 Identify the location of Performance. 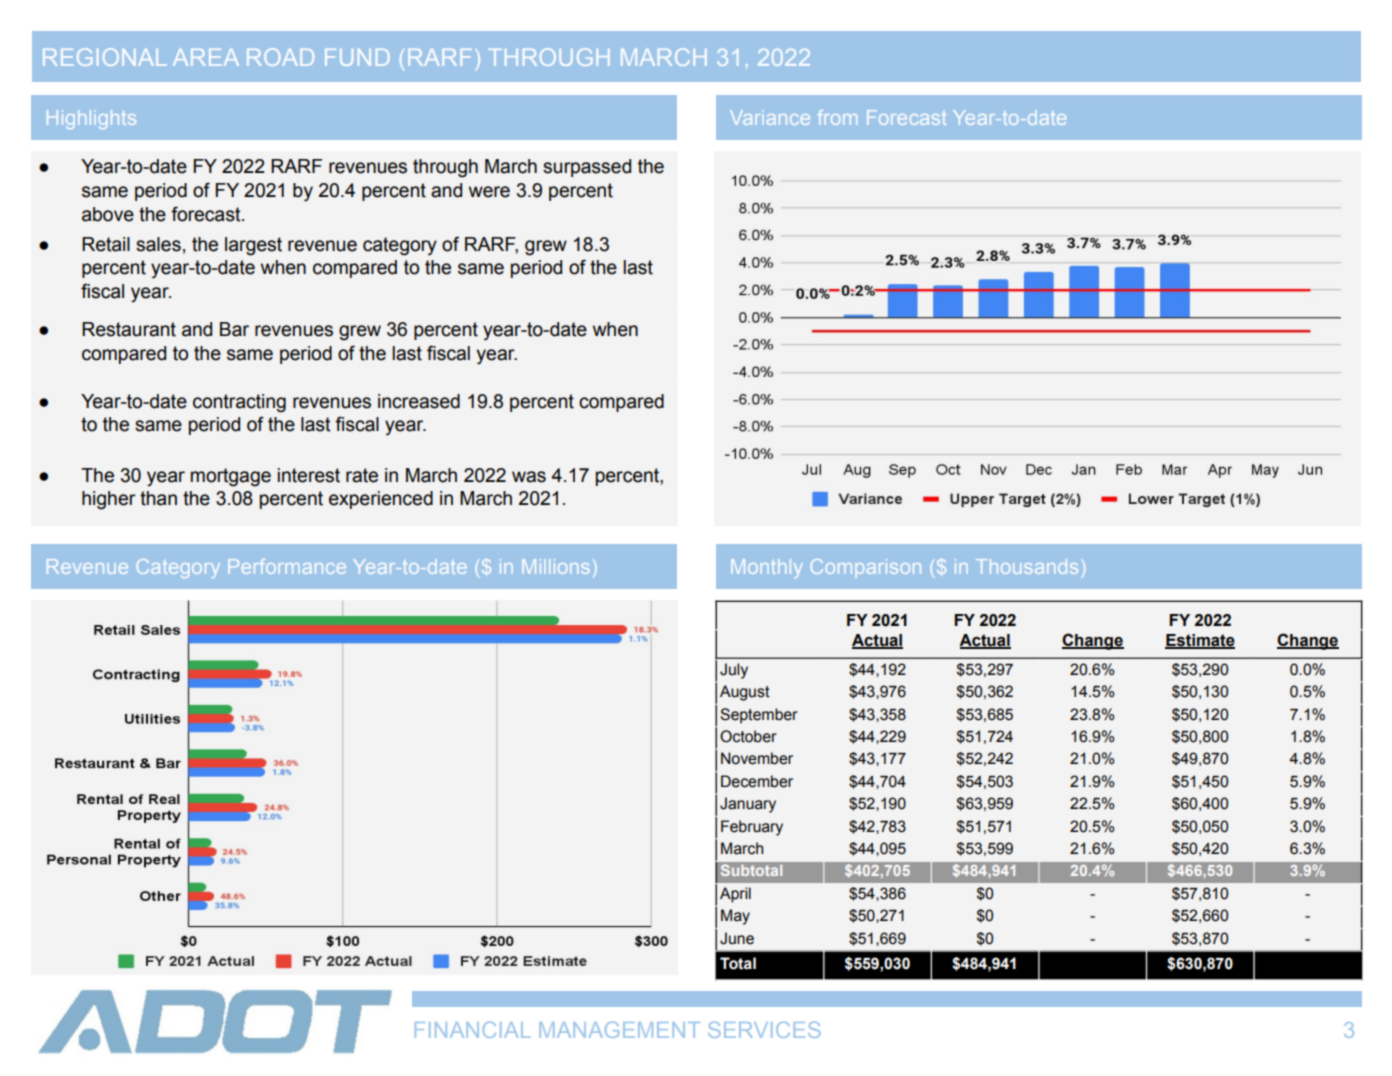
(287, 566).
